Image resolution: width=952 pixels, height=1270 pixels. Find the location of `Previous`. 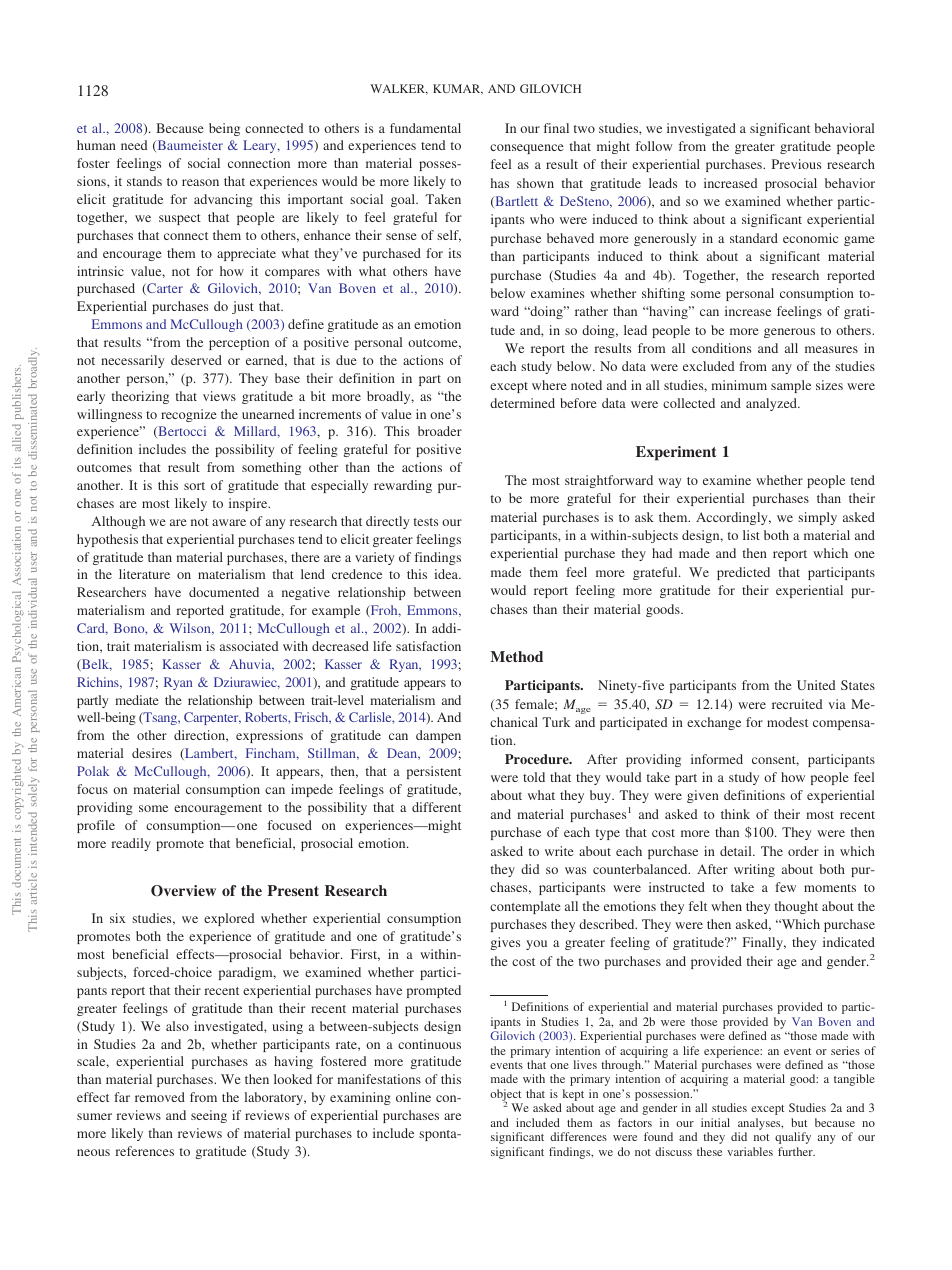

Previous is located at coordinates (796, 164).
